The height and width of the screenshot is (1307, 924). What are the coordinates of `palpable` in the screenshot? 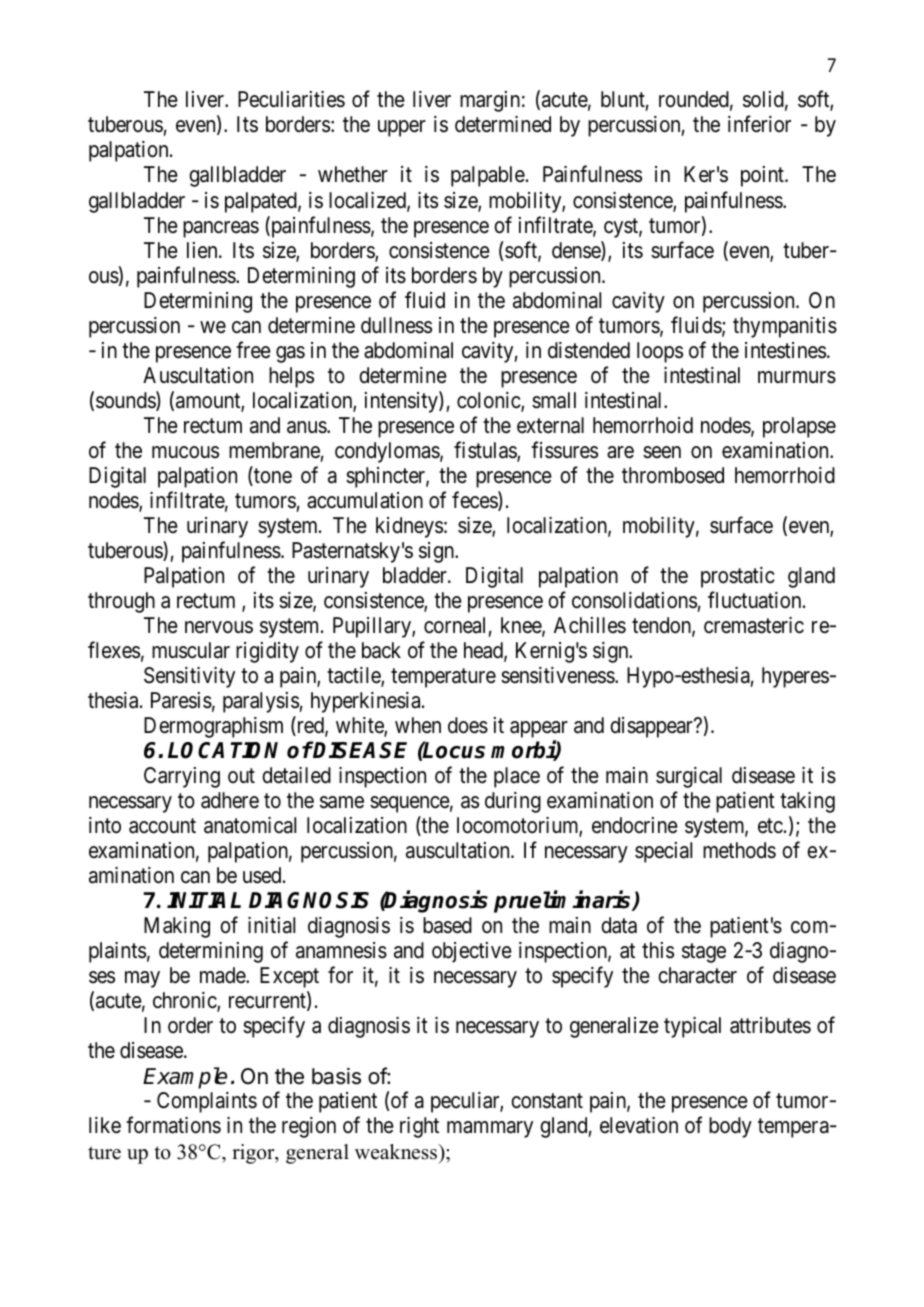 It's located at (488, 176).
